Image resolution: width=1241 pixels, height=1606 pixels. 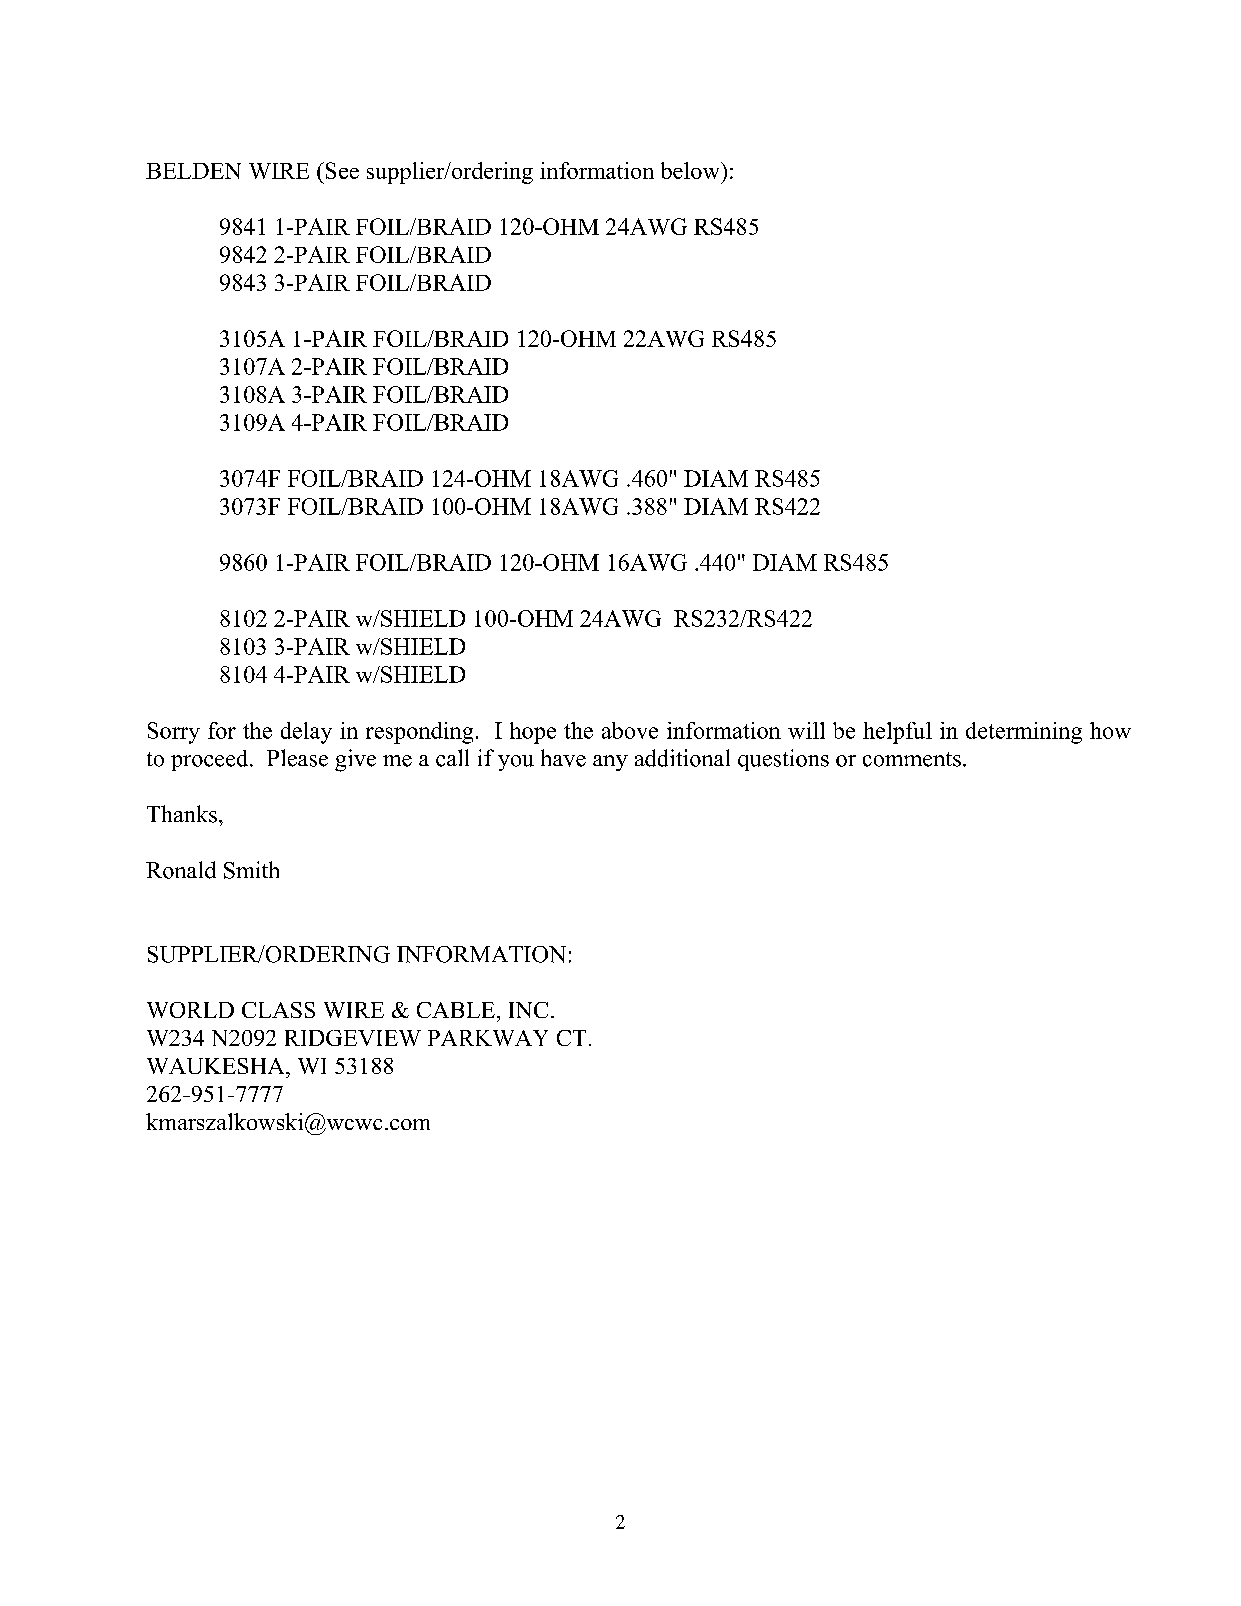 I want to click on determining, so click(x=1024, y=733).
